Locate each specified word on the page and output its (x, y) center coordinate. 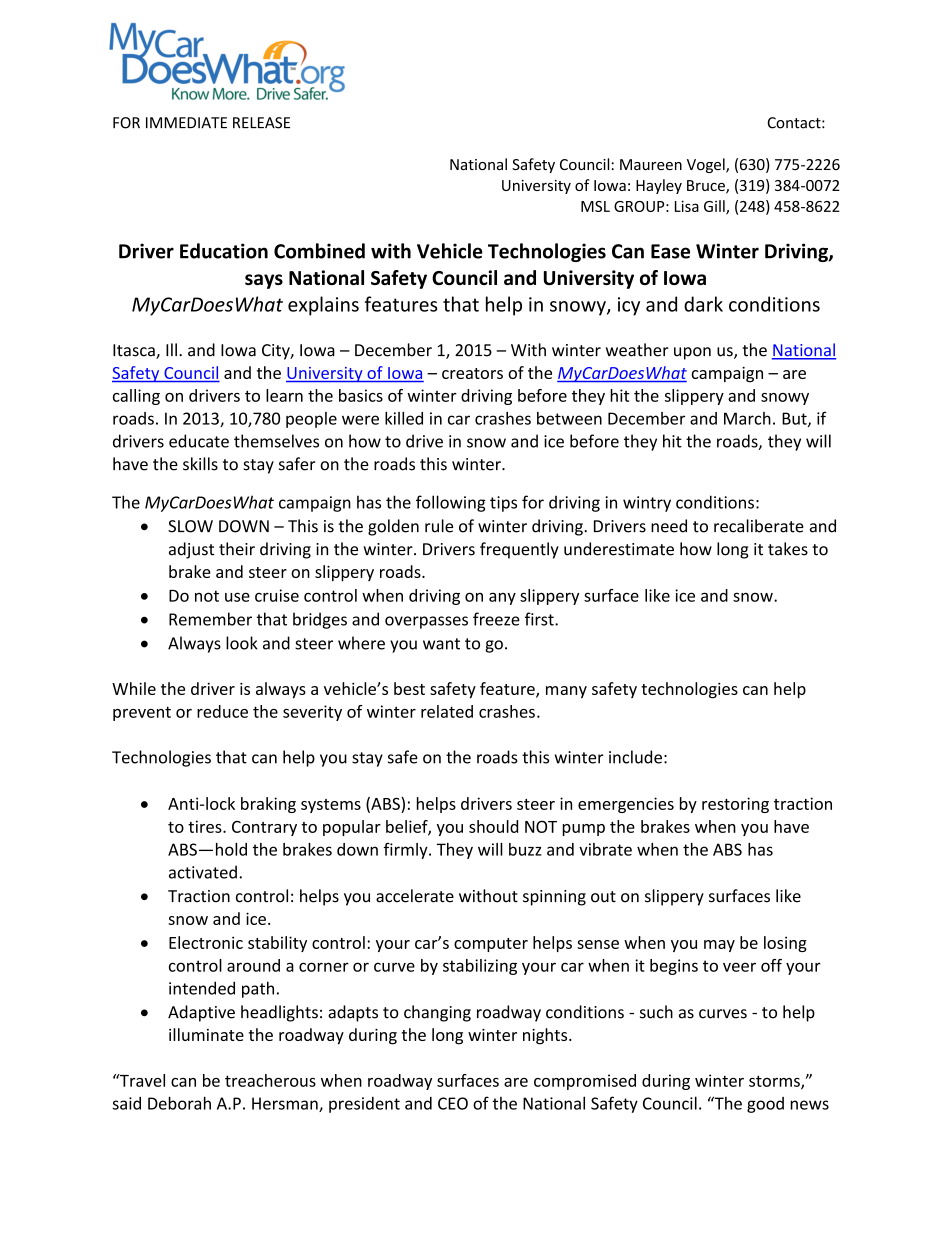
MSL (595, 206)
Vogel (707, 165)
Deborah (179, 1103)
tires (206, 826)
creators (472, 373)
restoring (735, 805)
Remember (210, 619)
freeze (496, 619)
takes (788, 549)
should (493, 826)
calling (136, 397)
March (747, 418)
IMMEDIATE (186, 123)
